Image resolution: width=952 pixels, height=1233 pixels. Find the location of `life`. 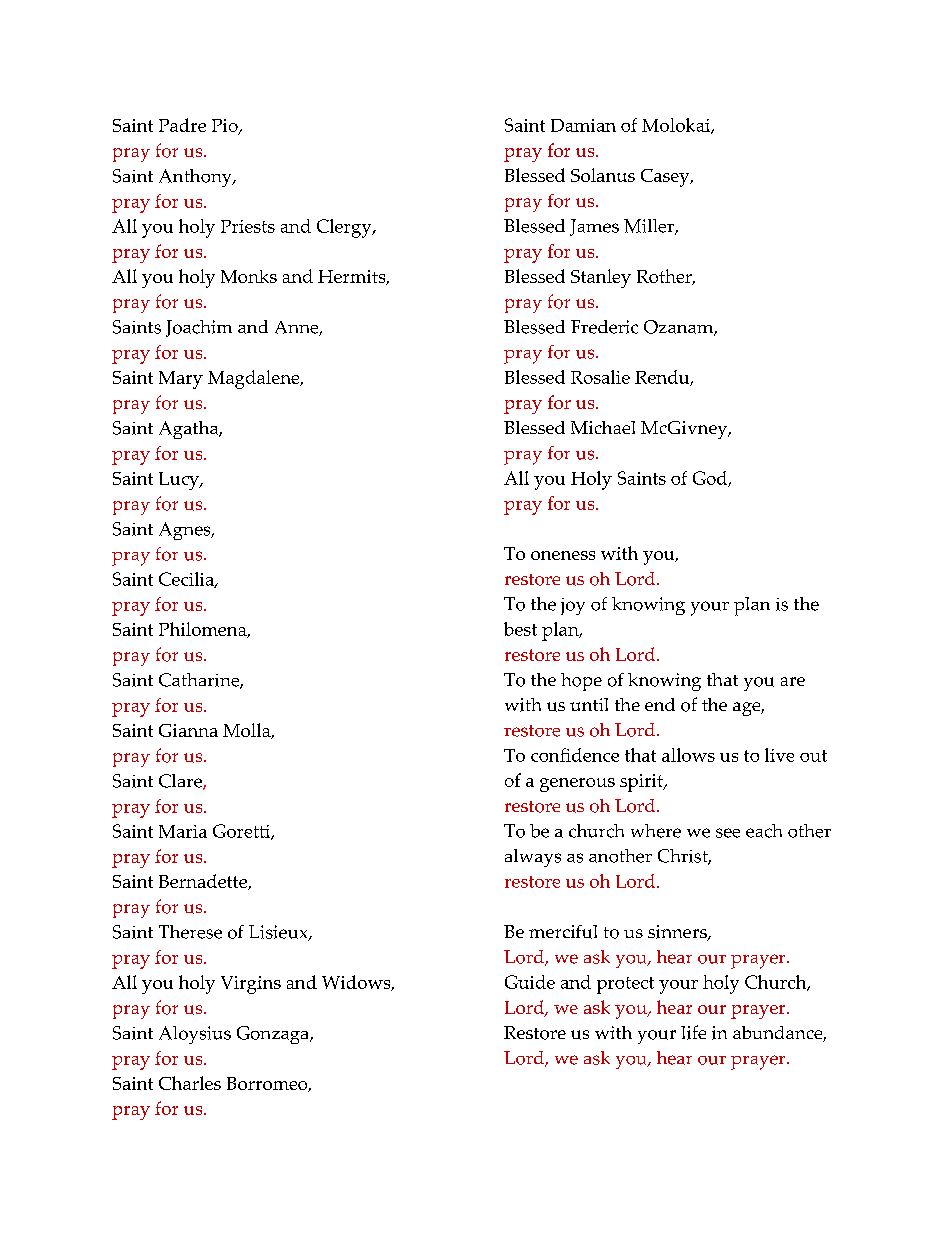

life is located at coordinates (693, 1032).
